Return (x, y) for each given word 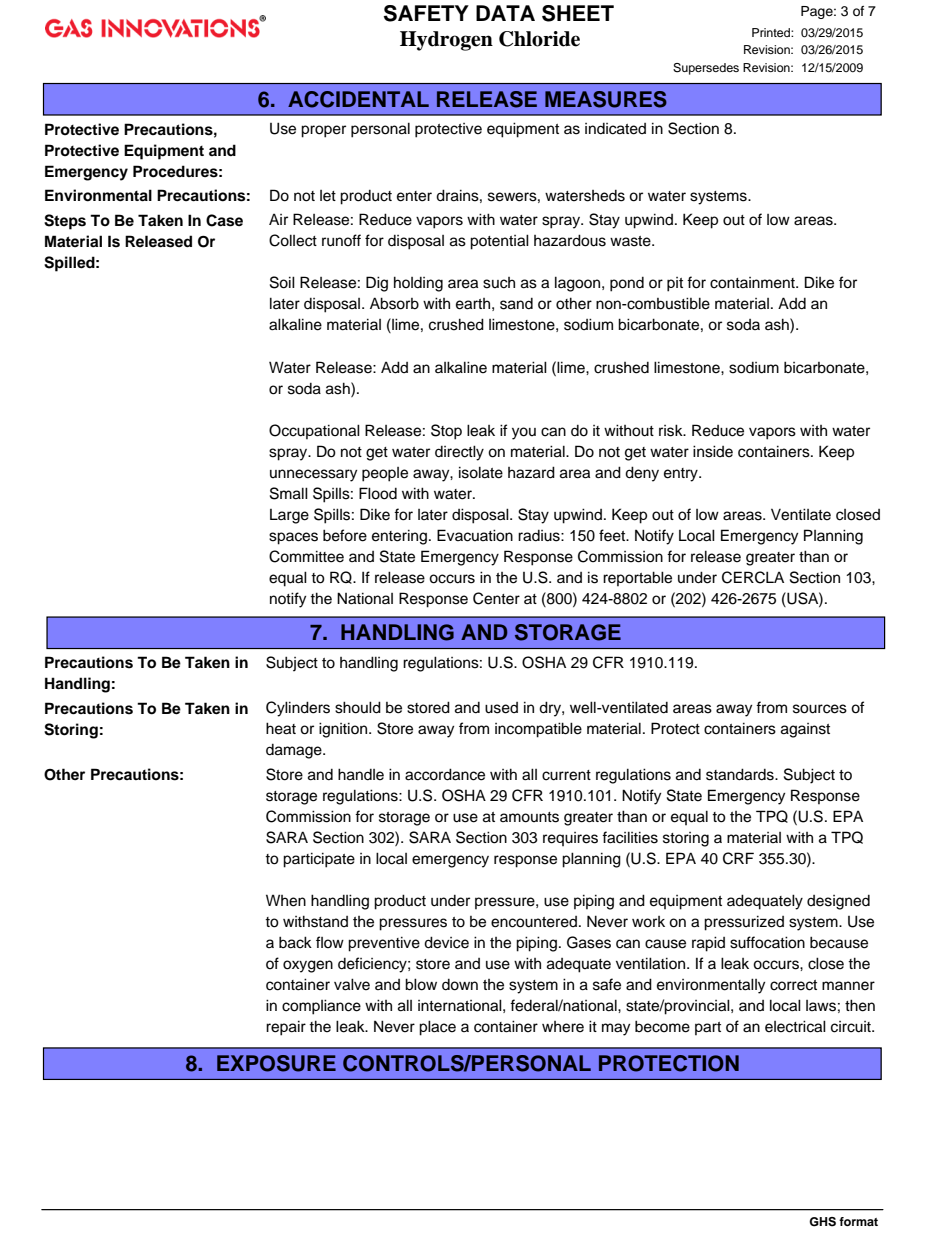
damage (295, 751)
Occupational (314, 431)
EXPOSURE (276, 1063)
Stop (446, 432)
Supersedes (706, 69)
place (437, 1028)
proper (323, 131)
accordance (445, 774)
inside (713, 451)
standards (741, 774)
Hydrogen (446, 41)
